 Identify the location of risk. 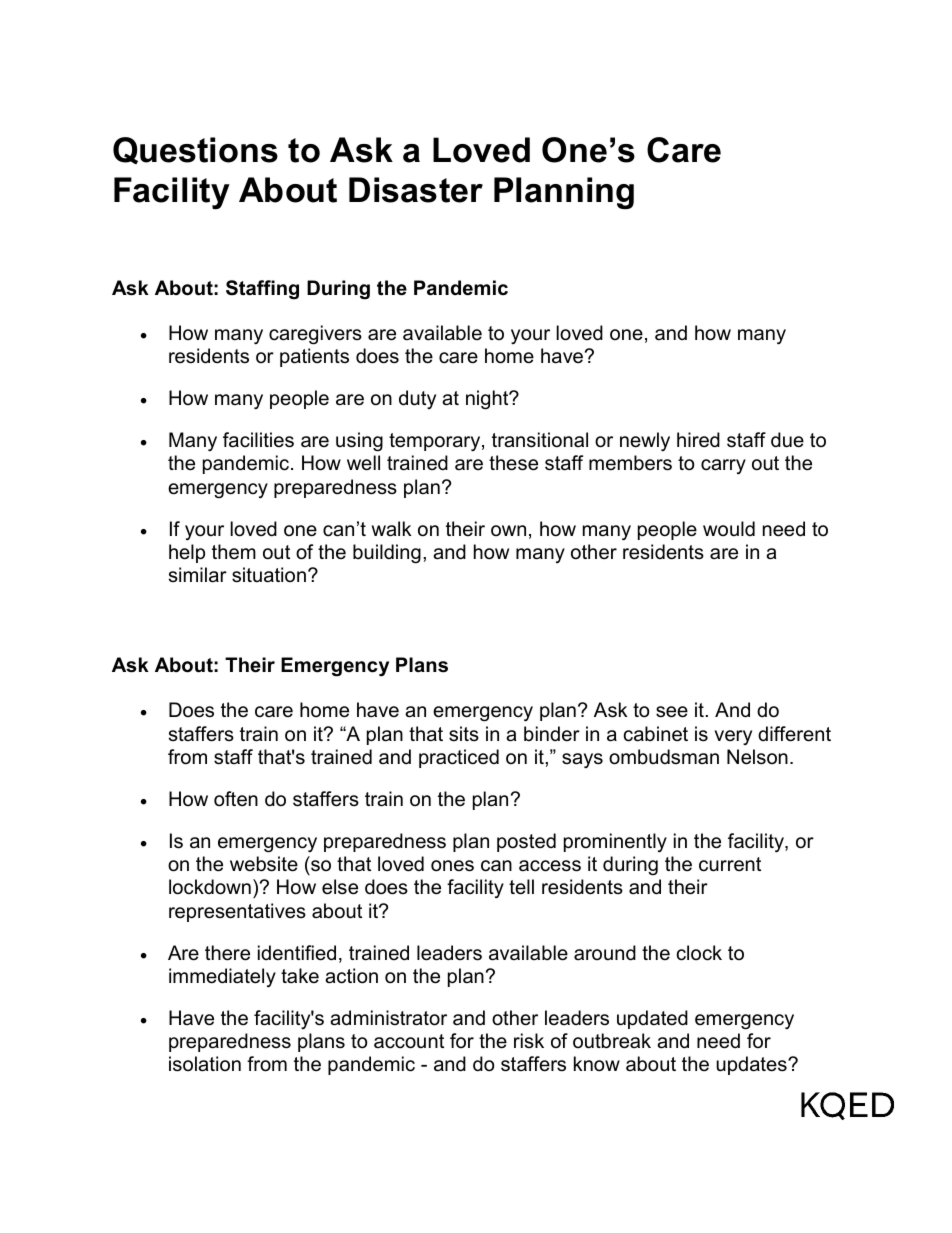
(529, 1041).
